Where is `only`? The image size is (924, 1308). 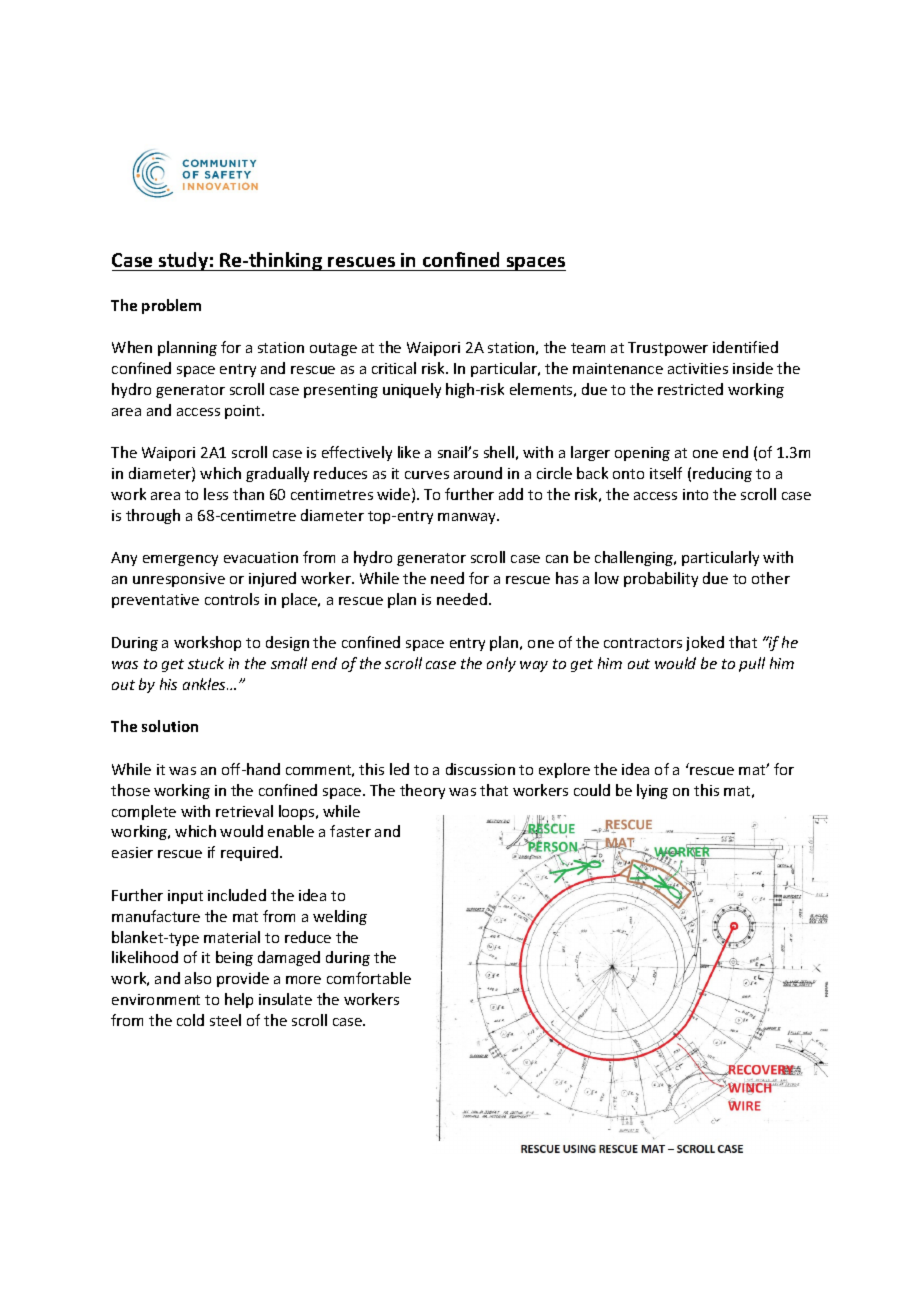 only is located at coordinates (501, 664).
